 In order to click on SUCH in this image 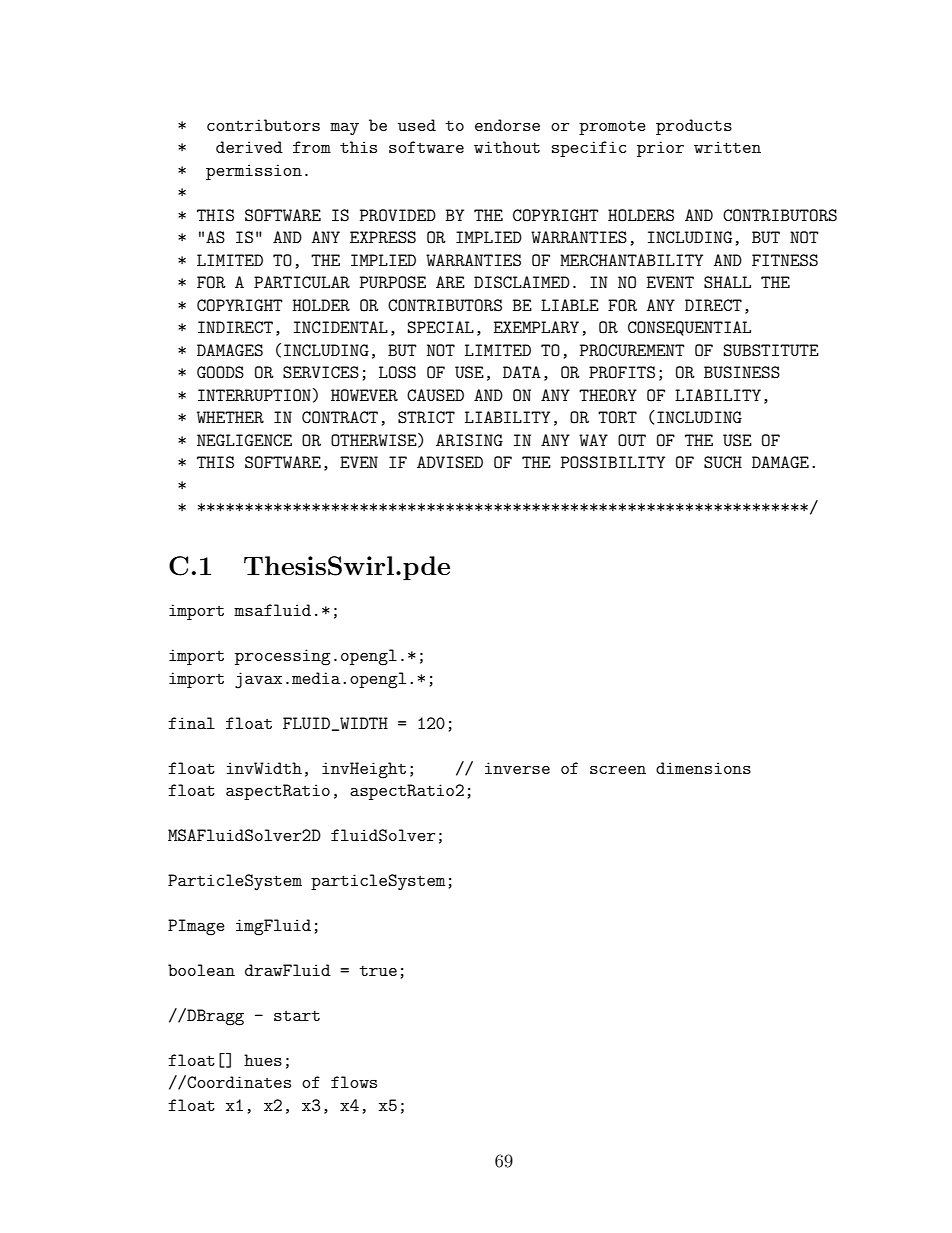, I will do `click(723, 462)`.
